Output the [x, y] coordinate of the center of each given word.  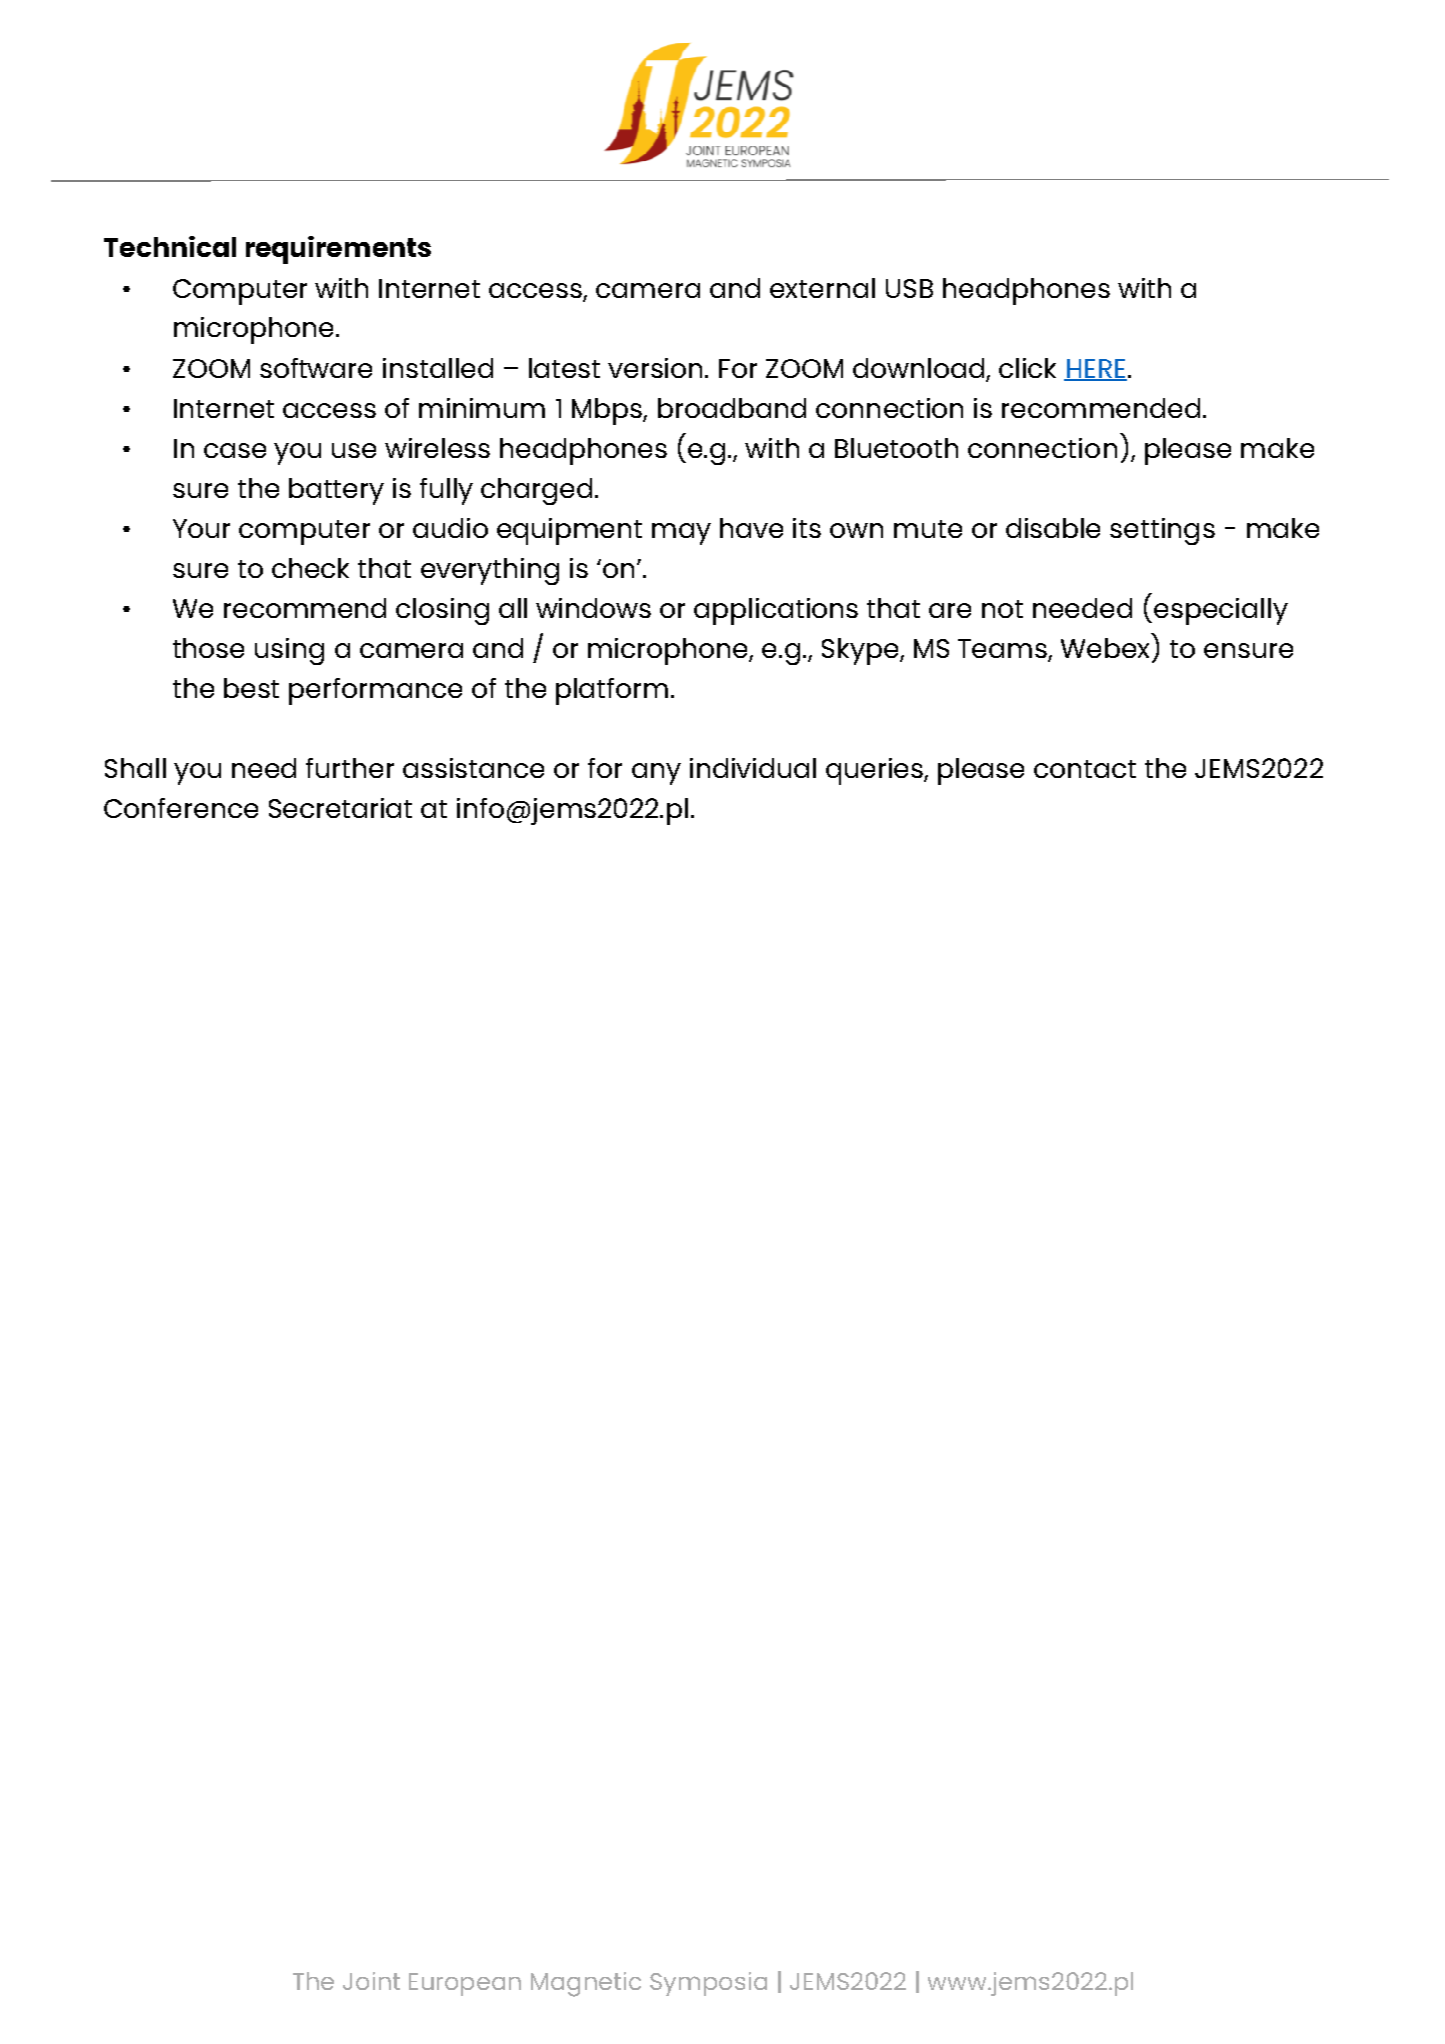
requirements [338, 250]
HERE [1095, 369]
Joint [371, 1981]
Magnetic [586, 1984]
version [657, 368]
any [656, 774]
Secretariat [340, 808]
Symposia [708, 1984]
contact [1085, 769]
